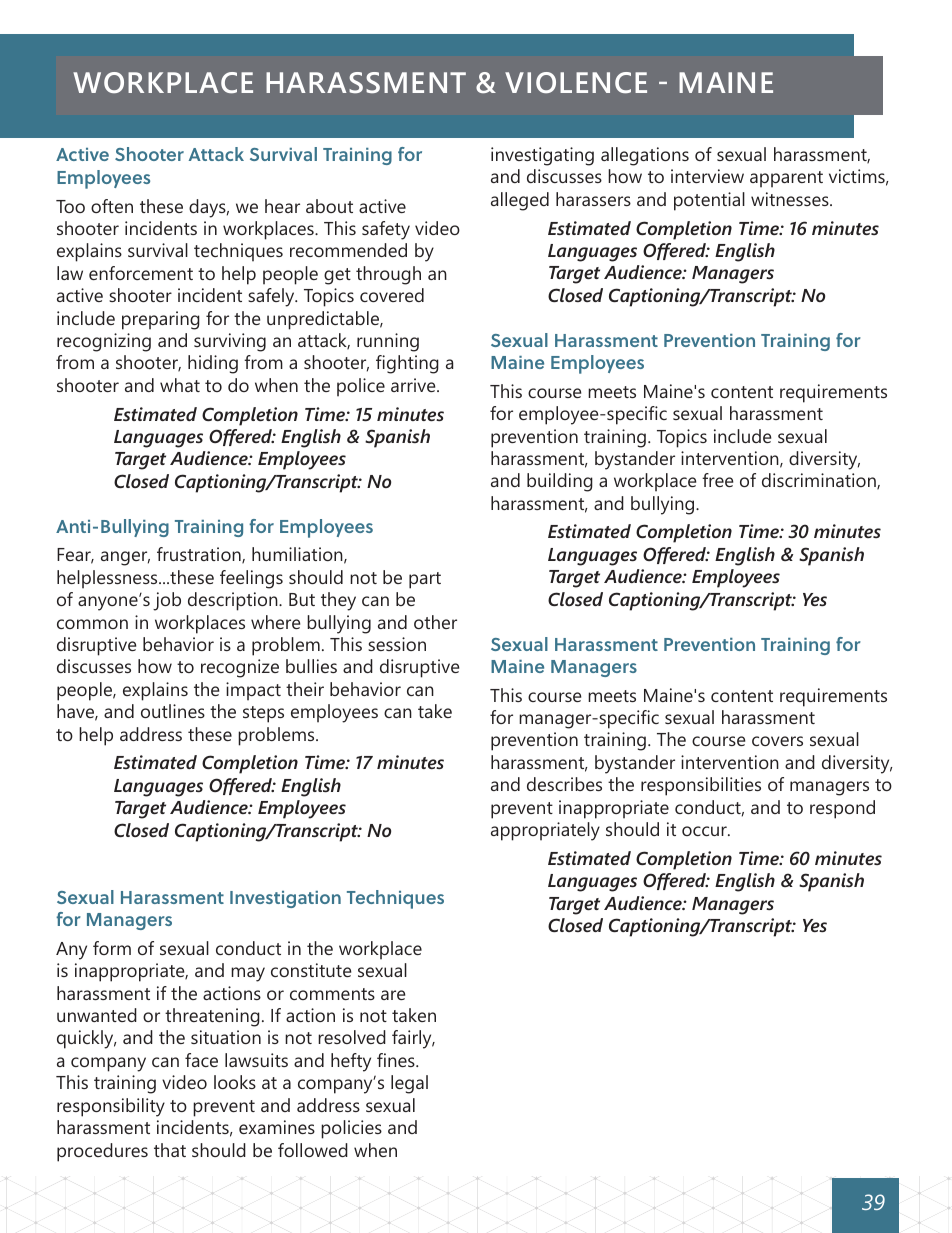 The width and height of the page is (952, 1233). I want to click on legal, so click(409, 1084).
